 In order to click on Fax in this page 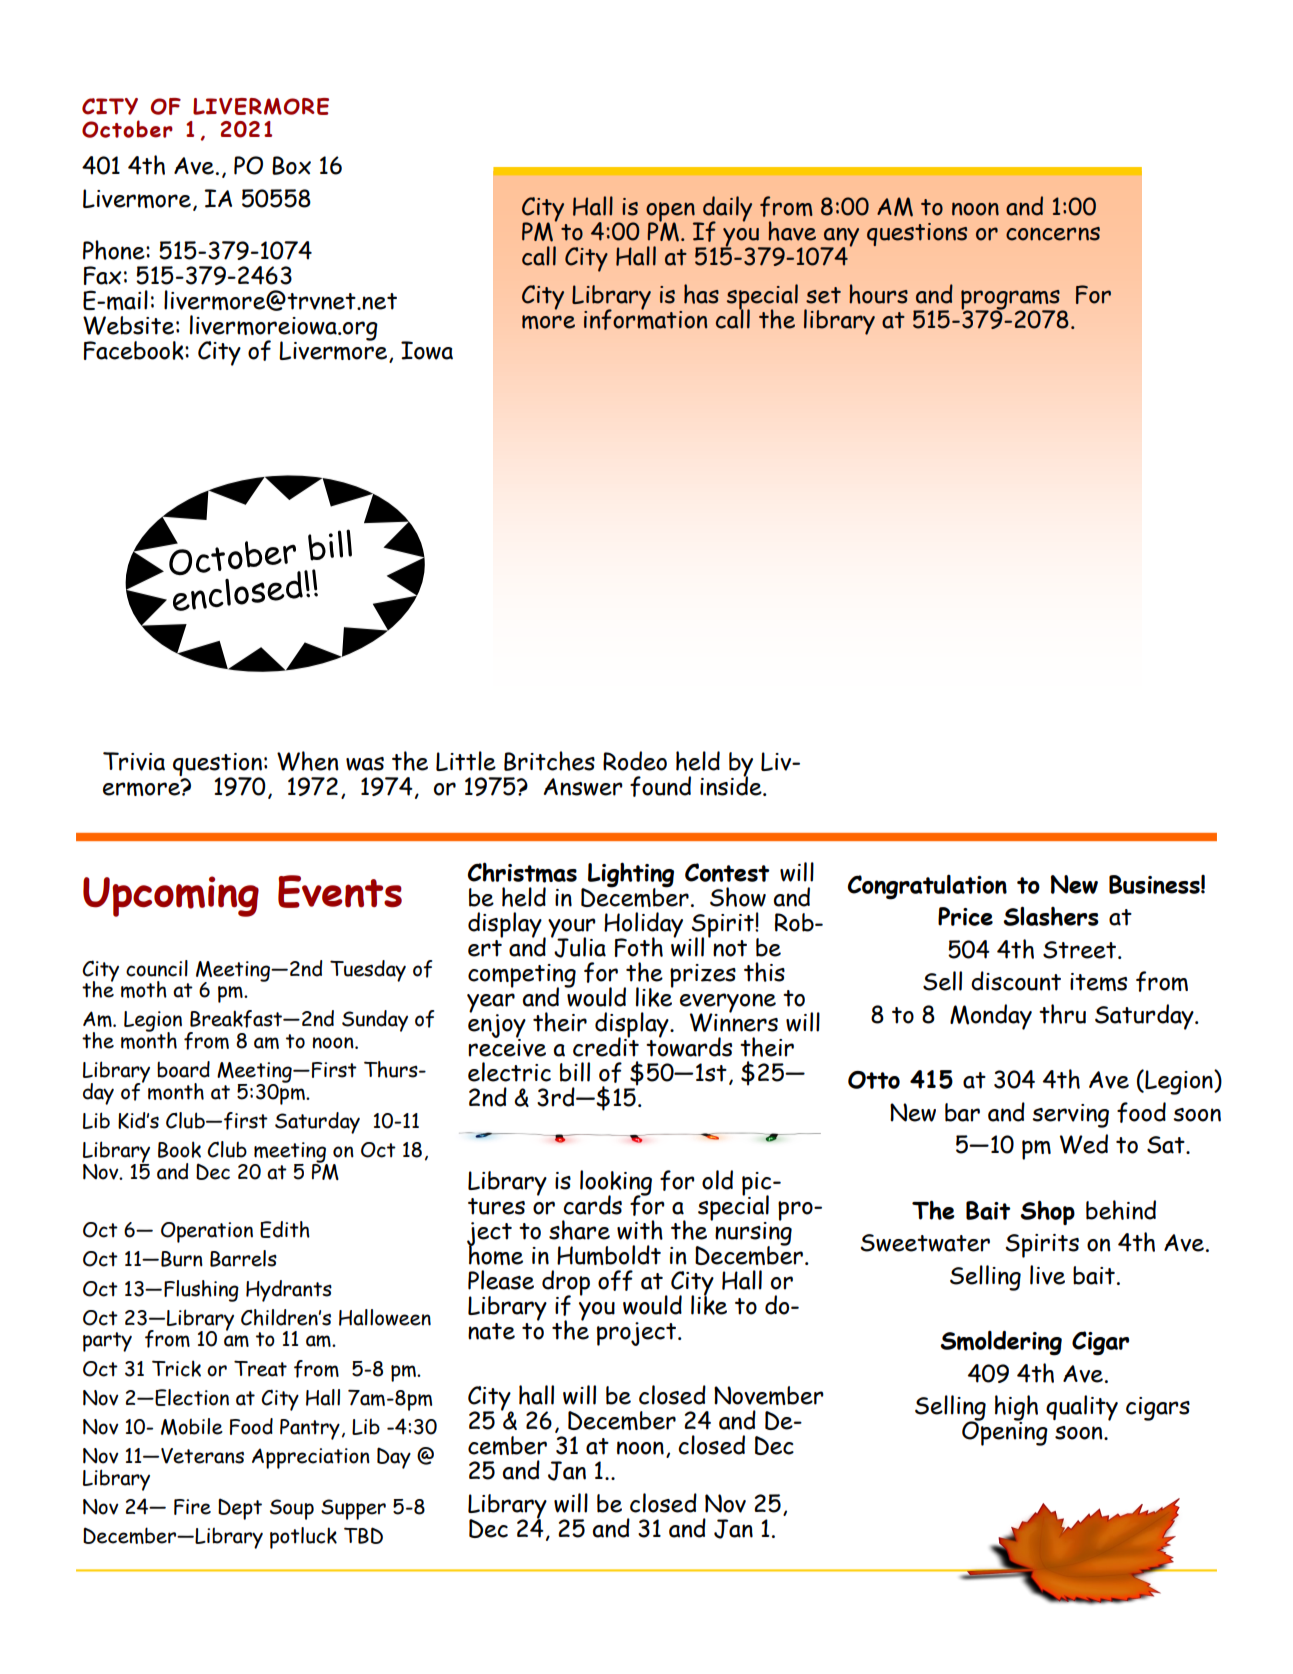, I will do `click(102, 275)`.
